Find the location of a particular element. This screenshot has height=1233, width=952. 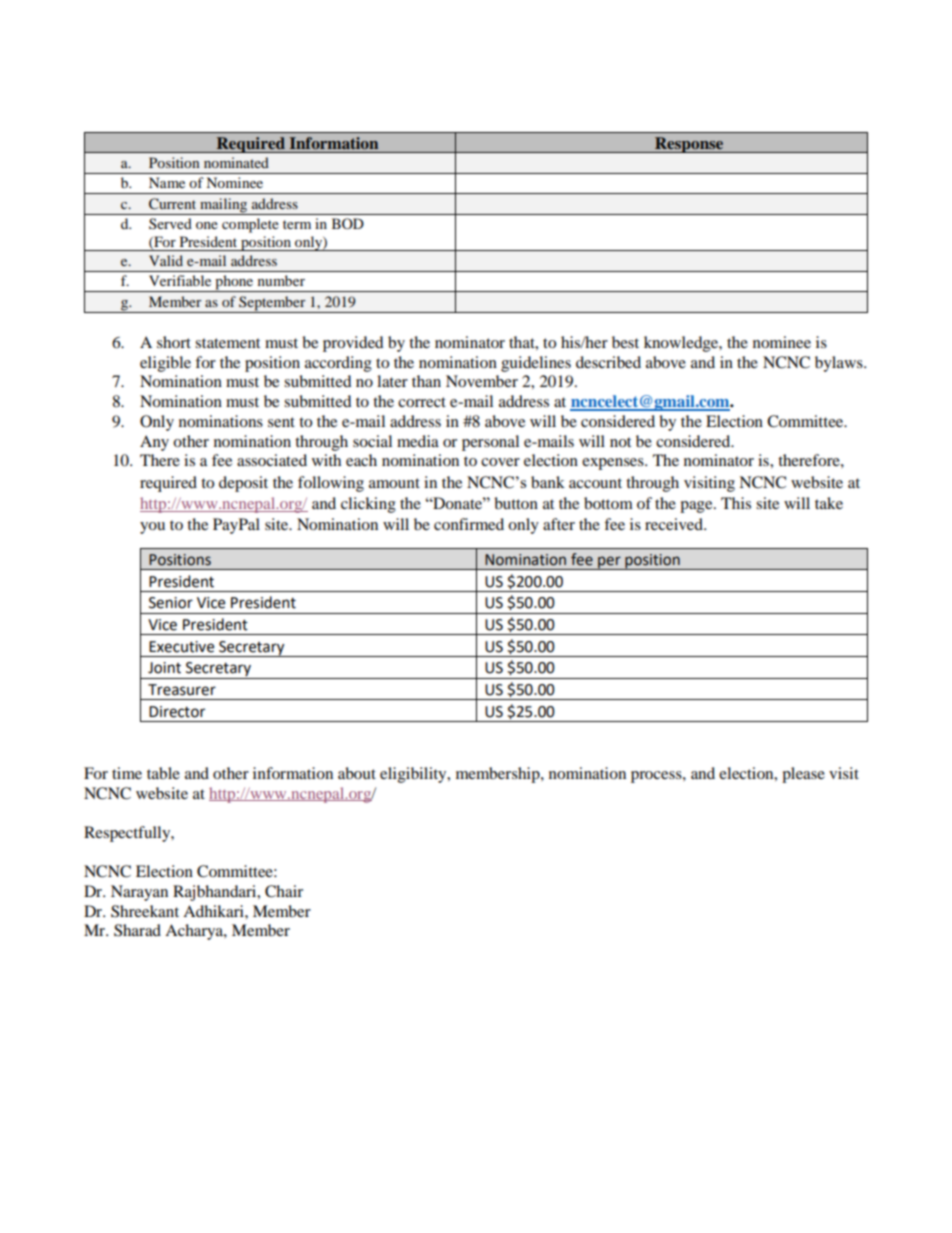

eligibility is located at coordinates (414, 775).
